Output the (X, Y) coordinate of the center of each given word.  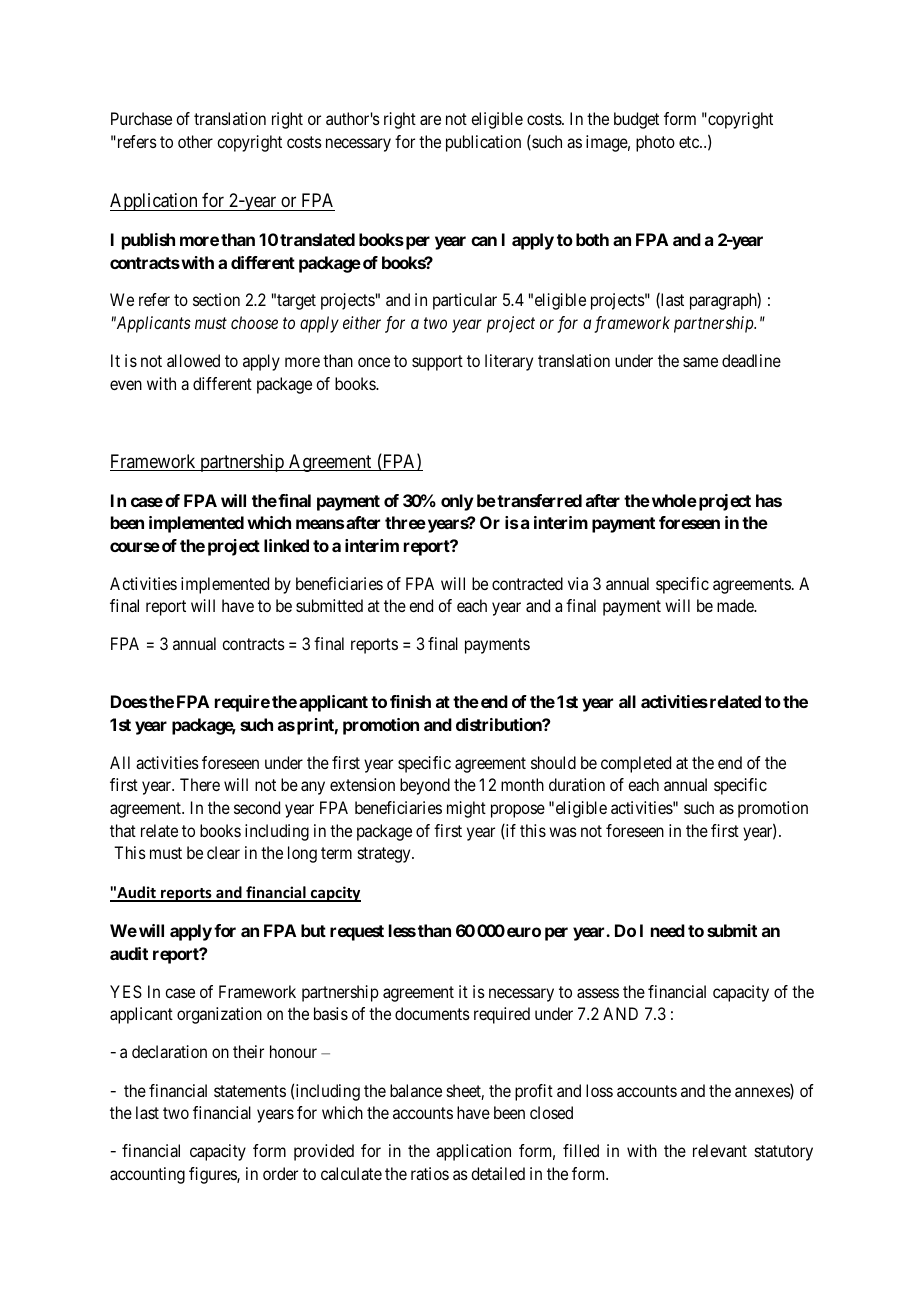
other (195, 141)
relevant (720, 1150)
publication (483, 143)
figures (213, 1175)
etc (690, 142)
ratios (430, 1173)
